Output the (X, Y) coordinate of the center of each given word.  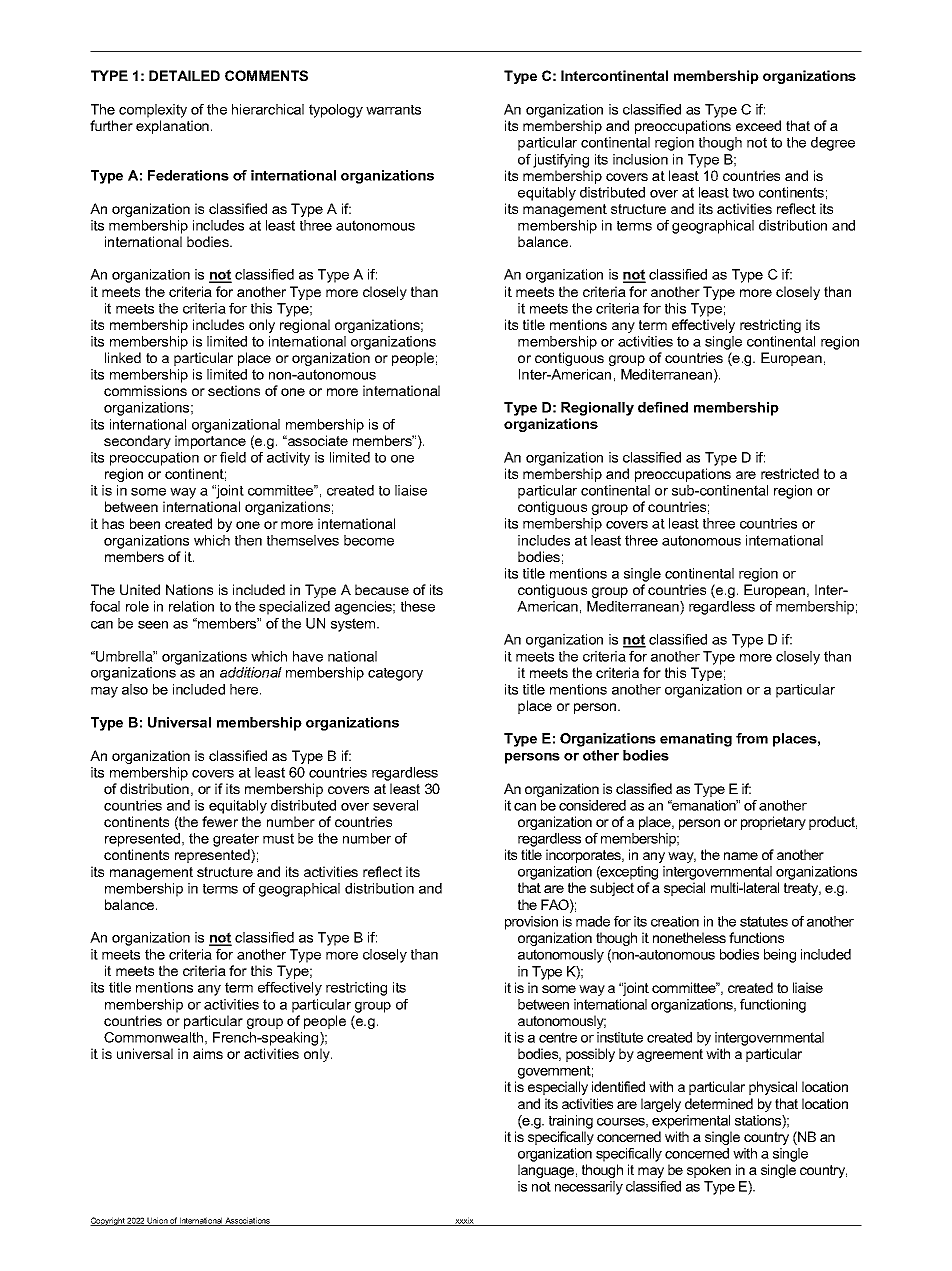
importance (210, 442)
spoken (709, 1171)
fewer (220, 821)
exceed (758, 125)
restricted (790, 473)
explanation (172, 127)
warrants (393, 109)
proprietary (773, 823)
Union (158, 1221)
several (395, 805)
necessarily (589, 1188)
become (369, 540)
